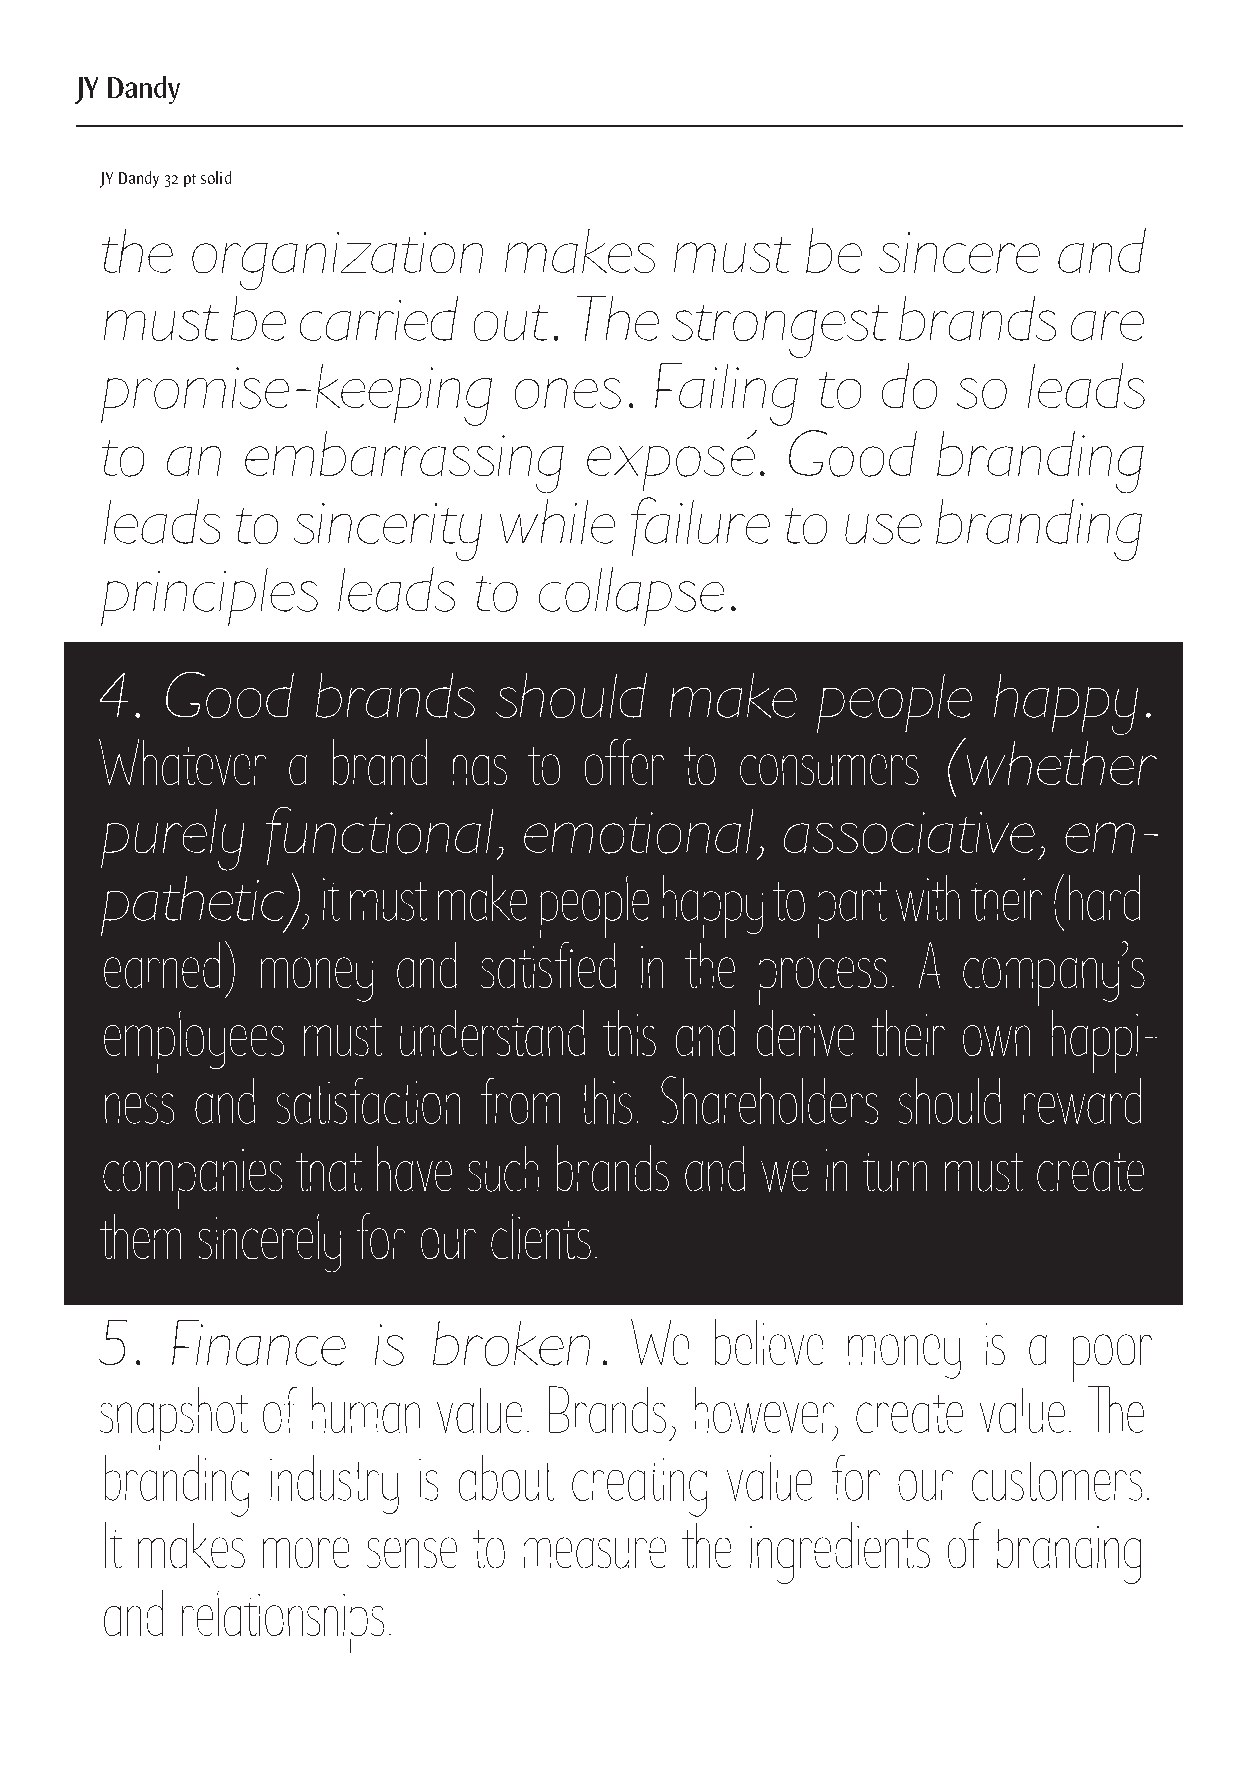  What do you see at coordinates (928, 898) in the screenshot?
I see `with` at bounding box center [928, 898].
